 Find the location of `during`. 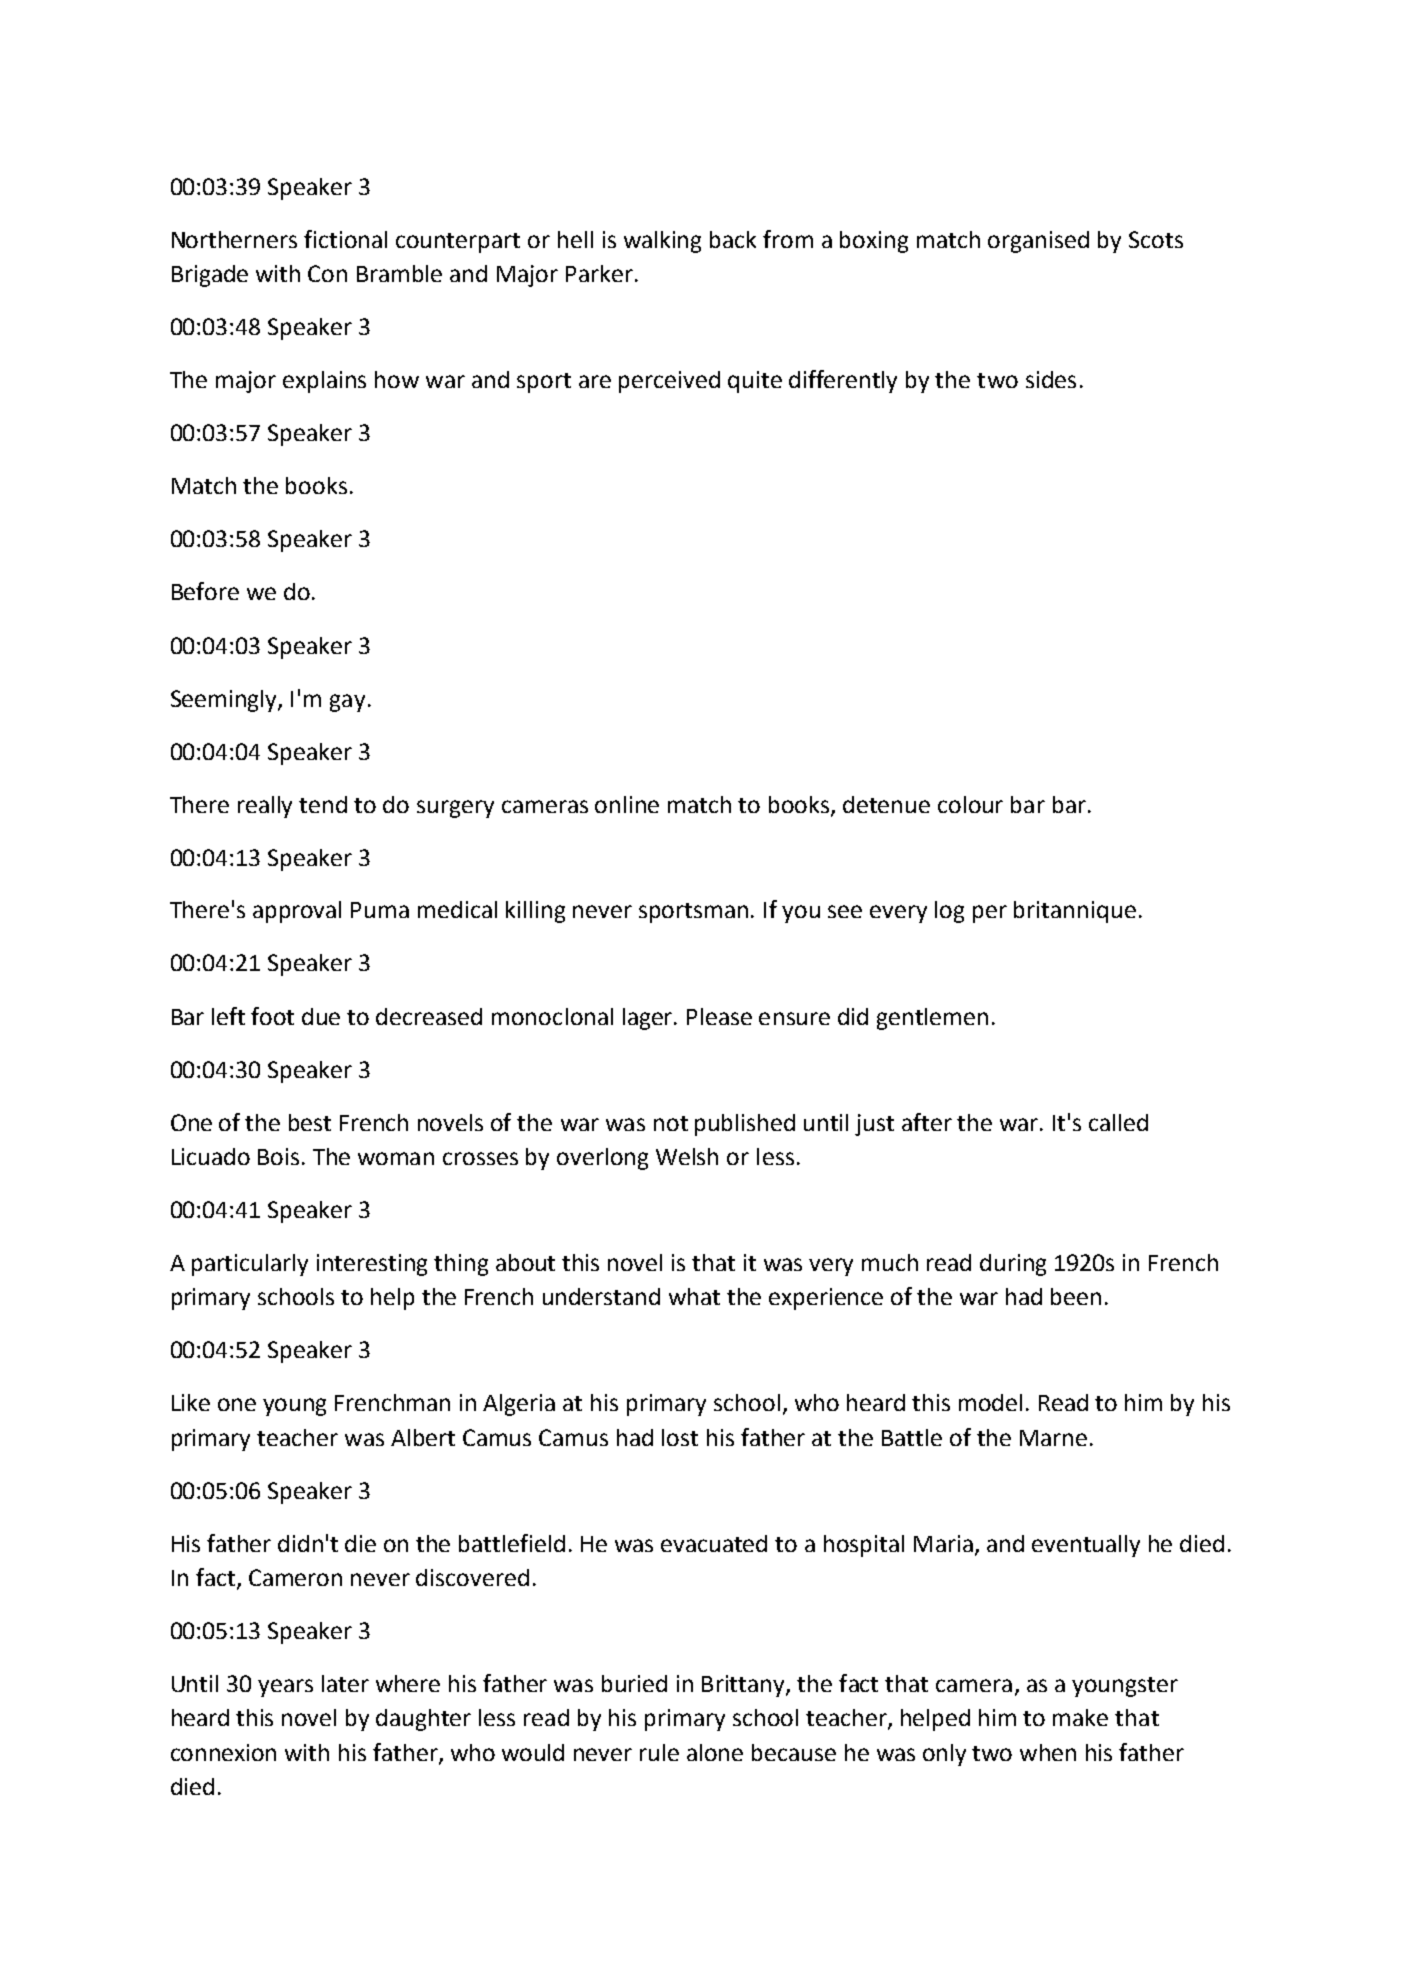

during is located at coordinates (1013, 1265).
